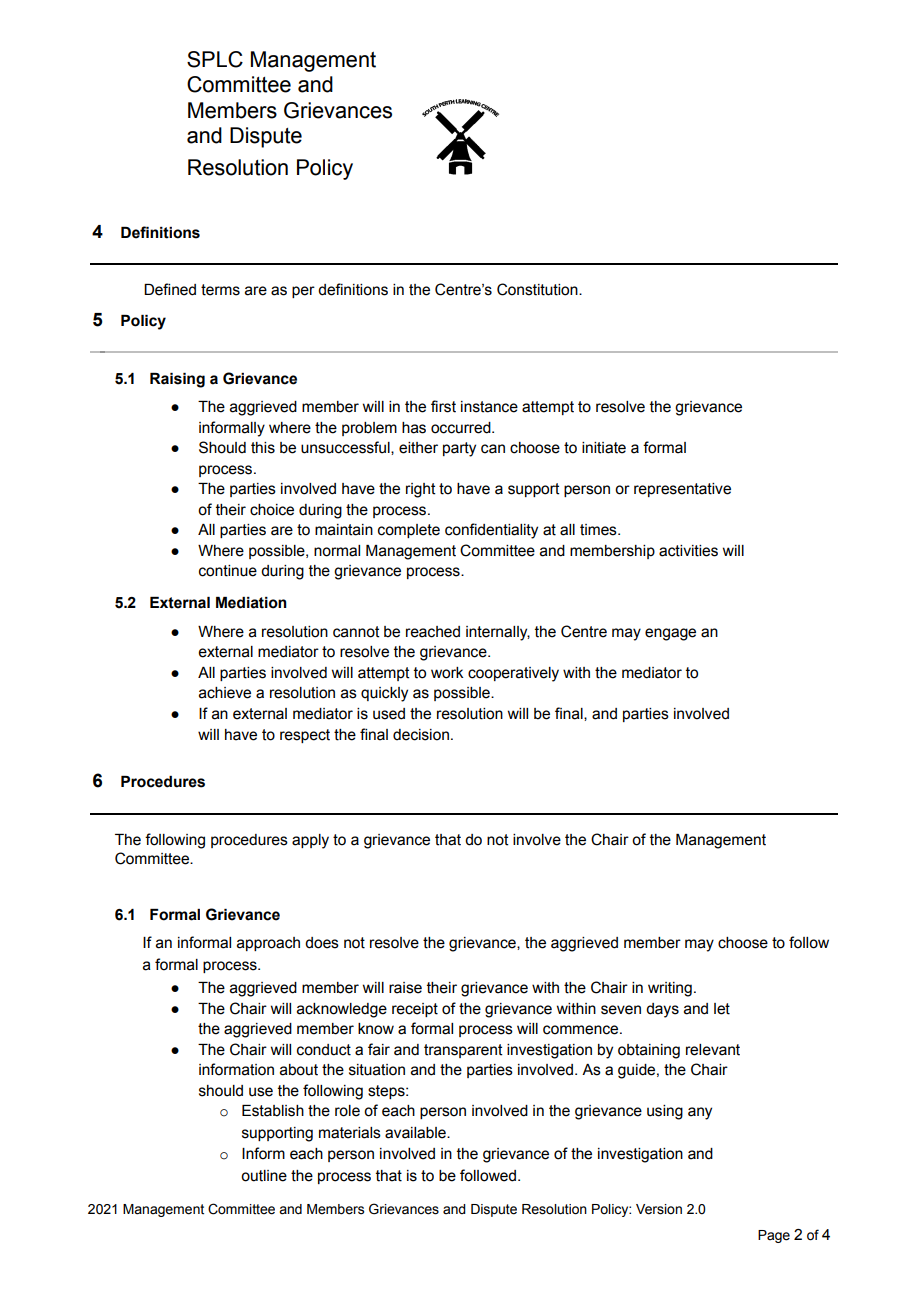 Image resolution: width=924 pixels, height=1307 pixels. Describe the element at coordinates (416, 1133) in the screenshot. I see `available` at that location.
